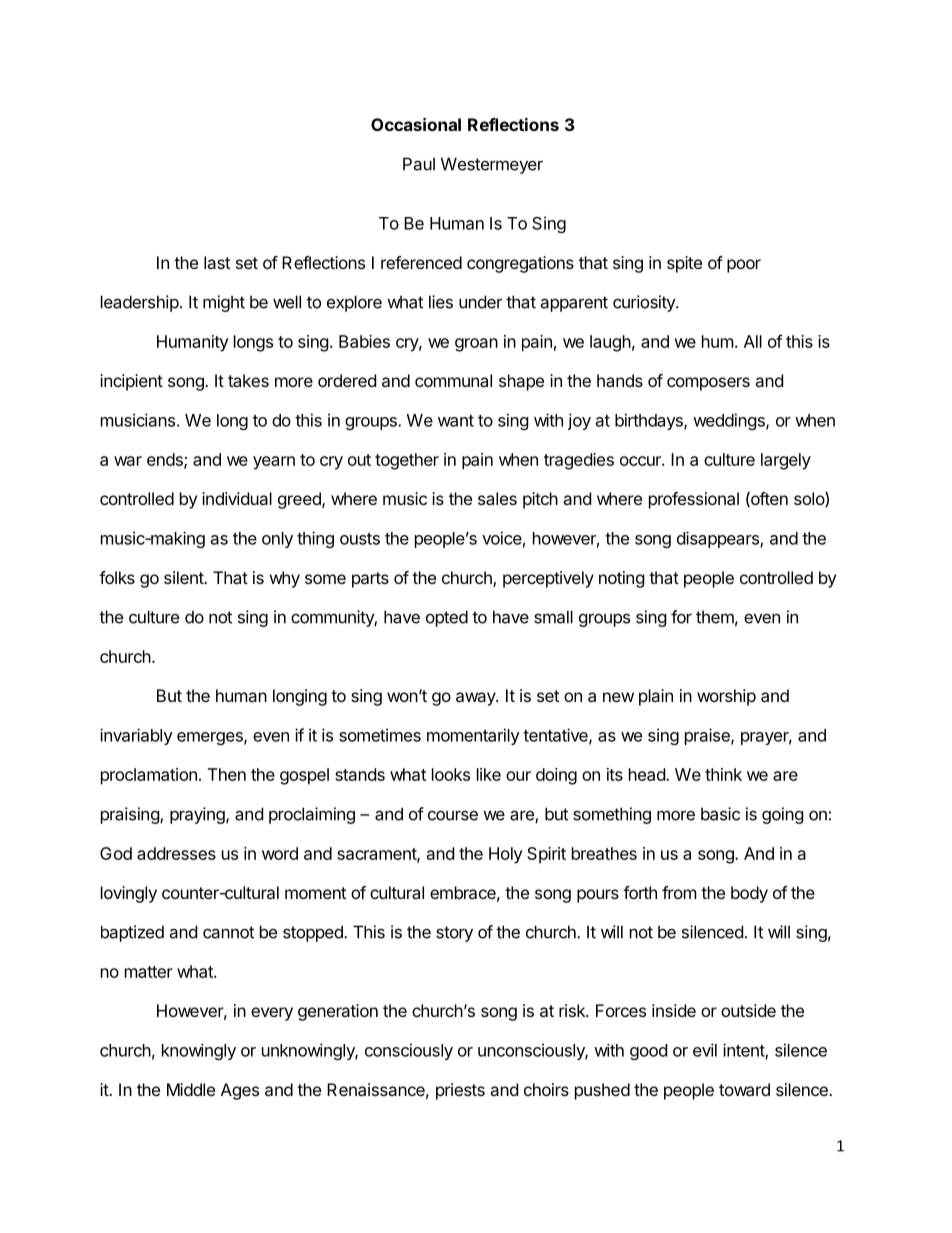  Describe the element at coordinates (419, 164) in the document. I see `Paul` at that location.
